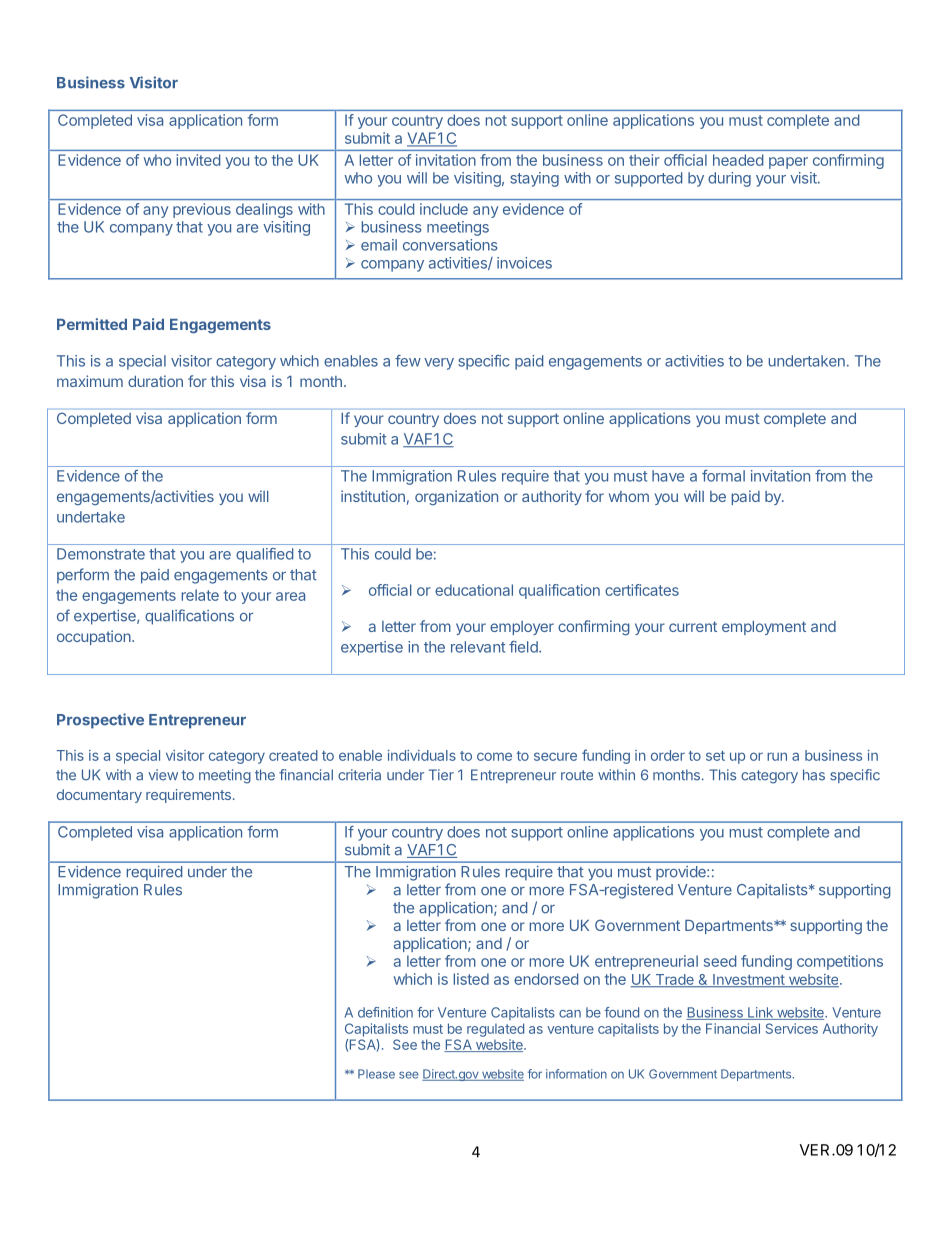 The image size is (952, 1233). Describe the element at coordinates (376, 1074) in the image. I see `Please` at that location.
